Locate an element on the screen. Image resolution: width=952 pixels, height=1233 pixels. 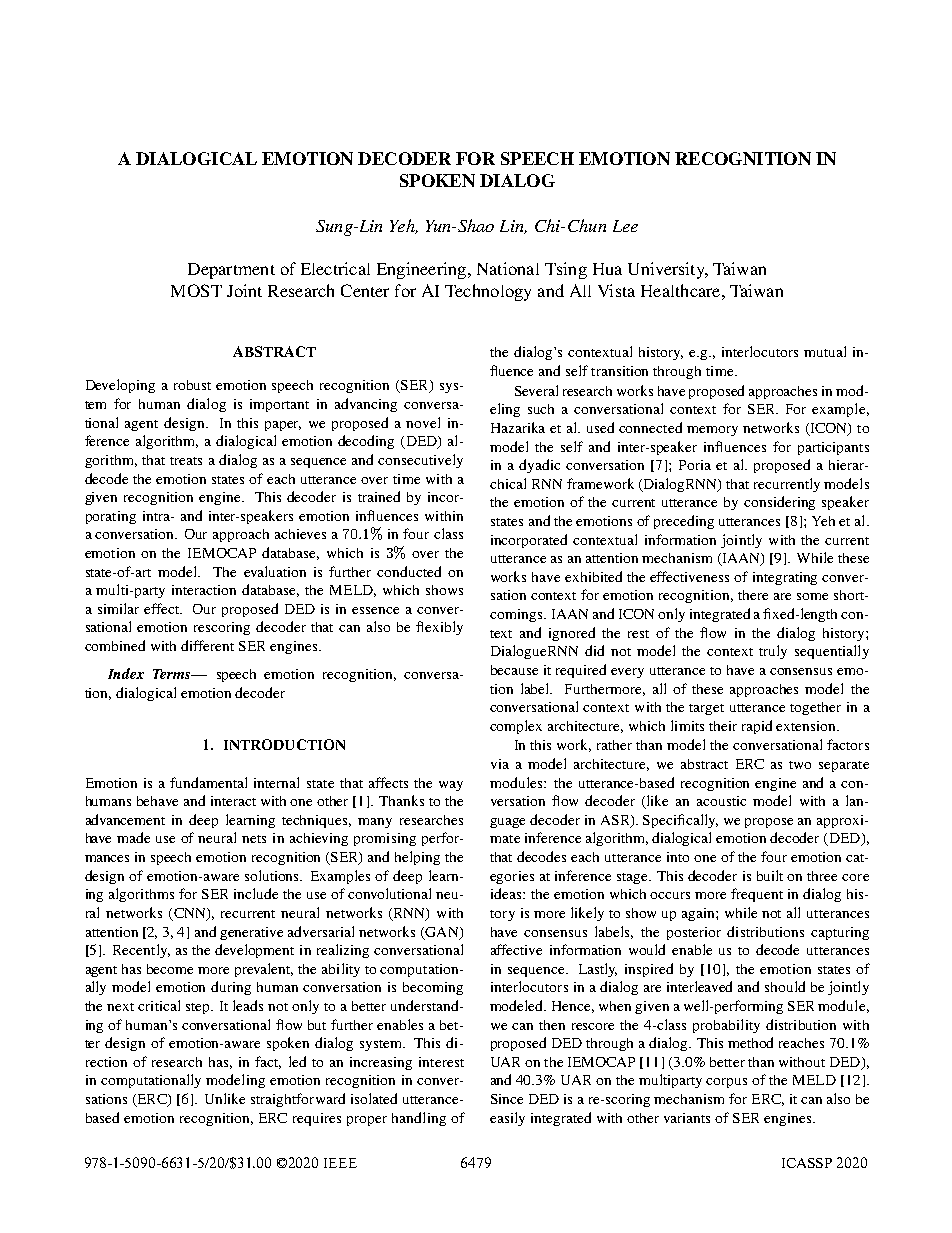
straightforward is located at coordinates (298, 1100).
